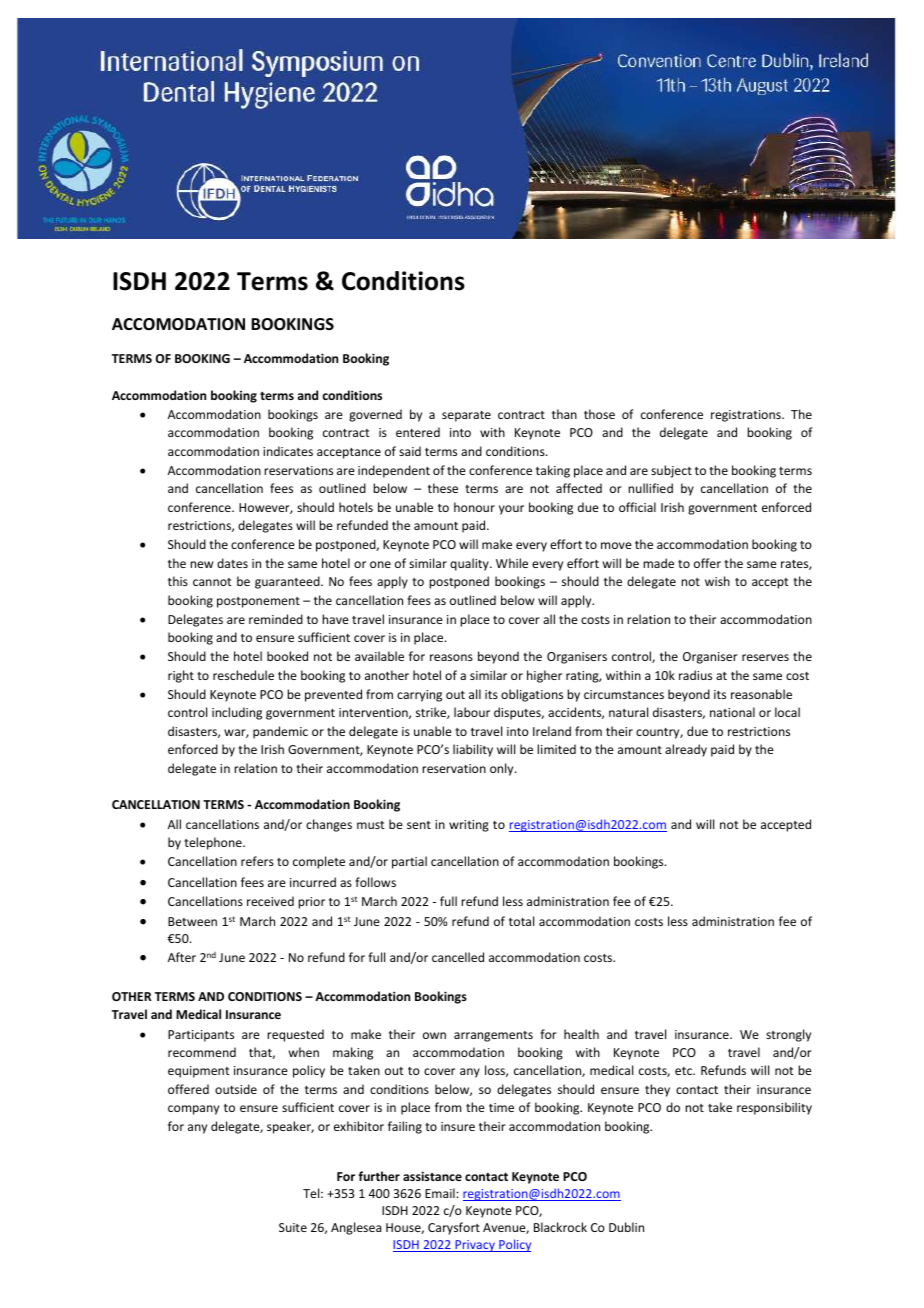  I want to click on ACCOMODATION, so click(178, 324).
